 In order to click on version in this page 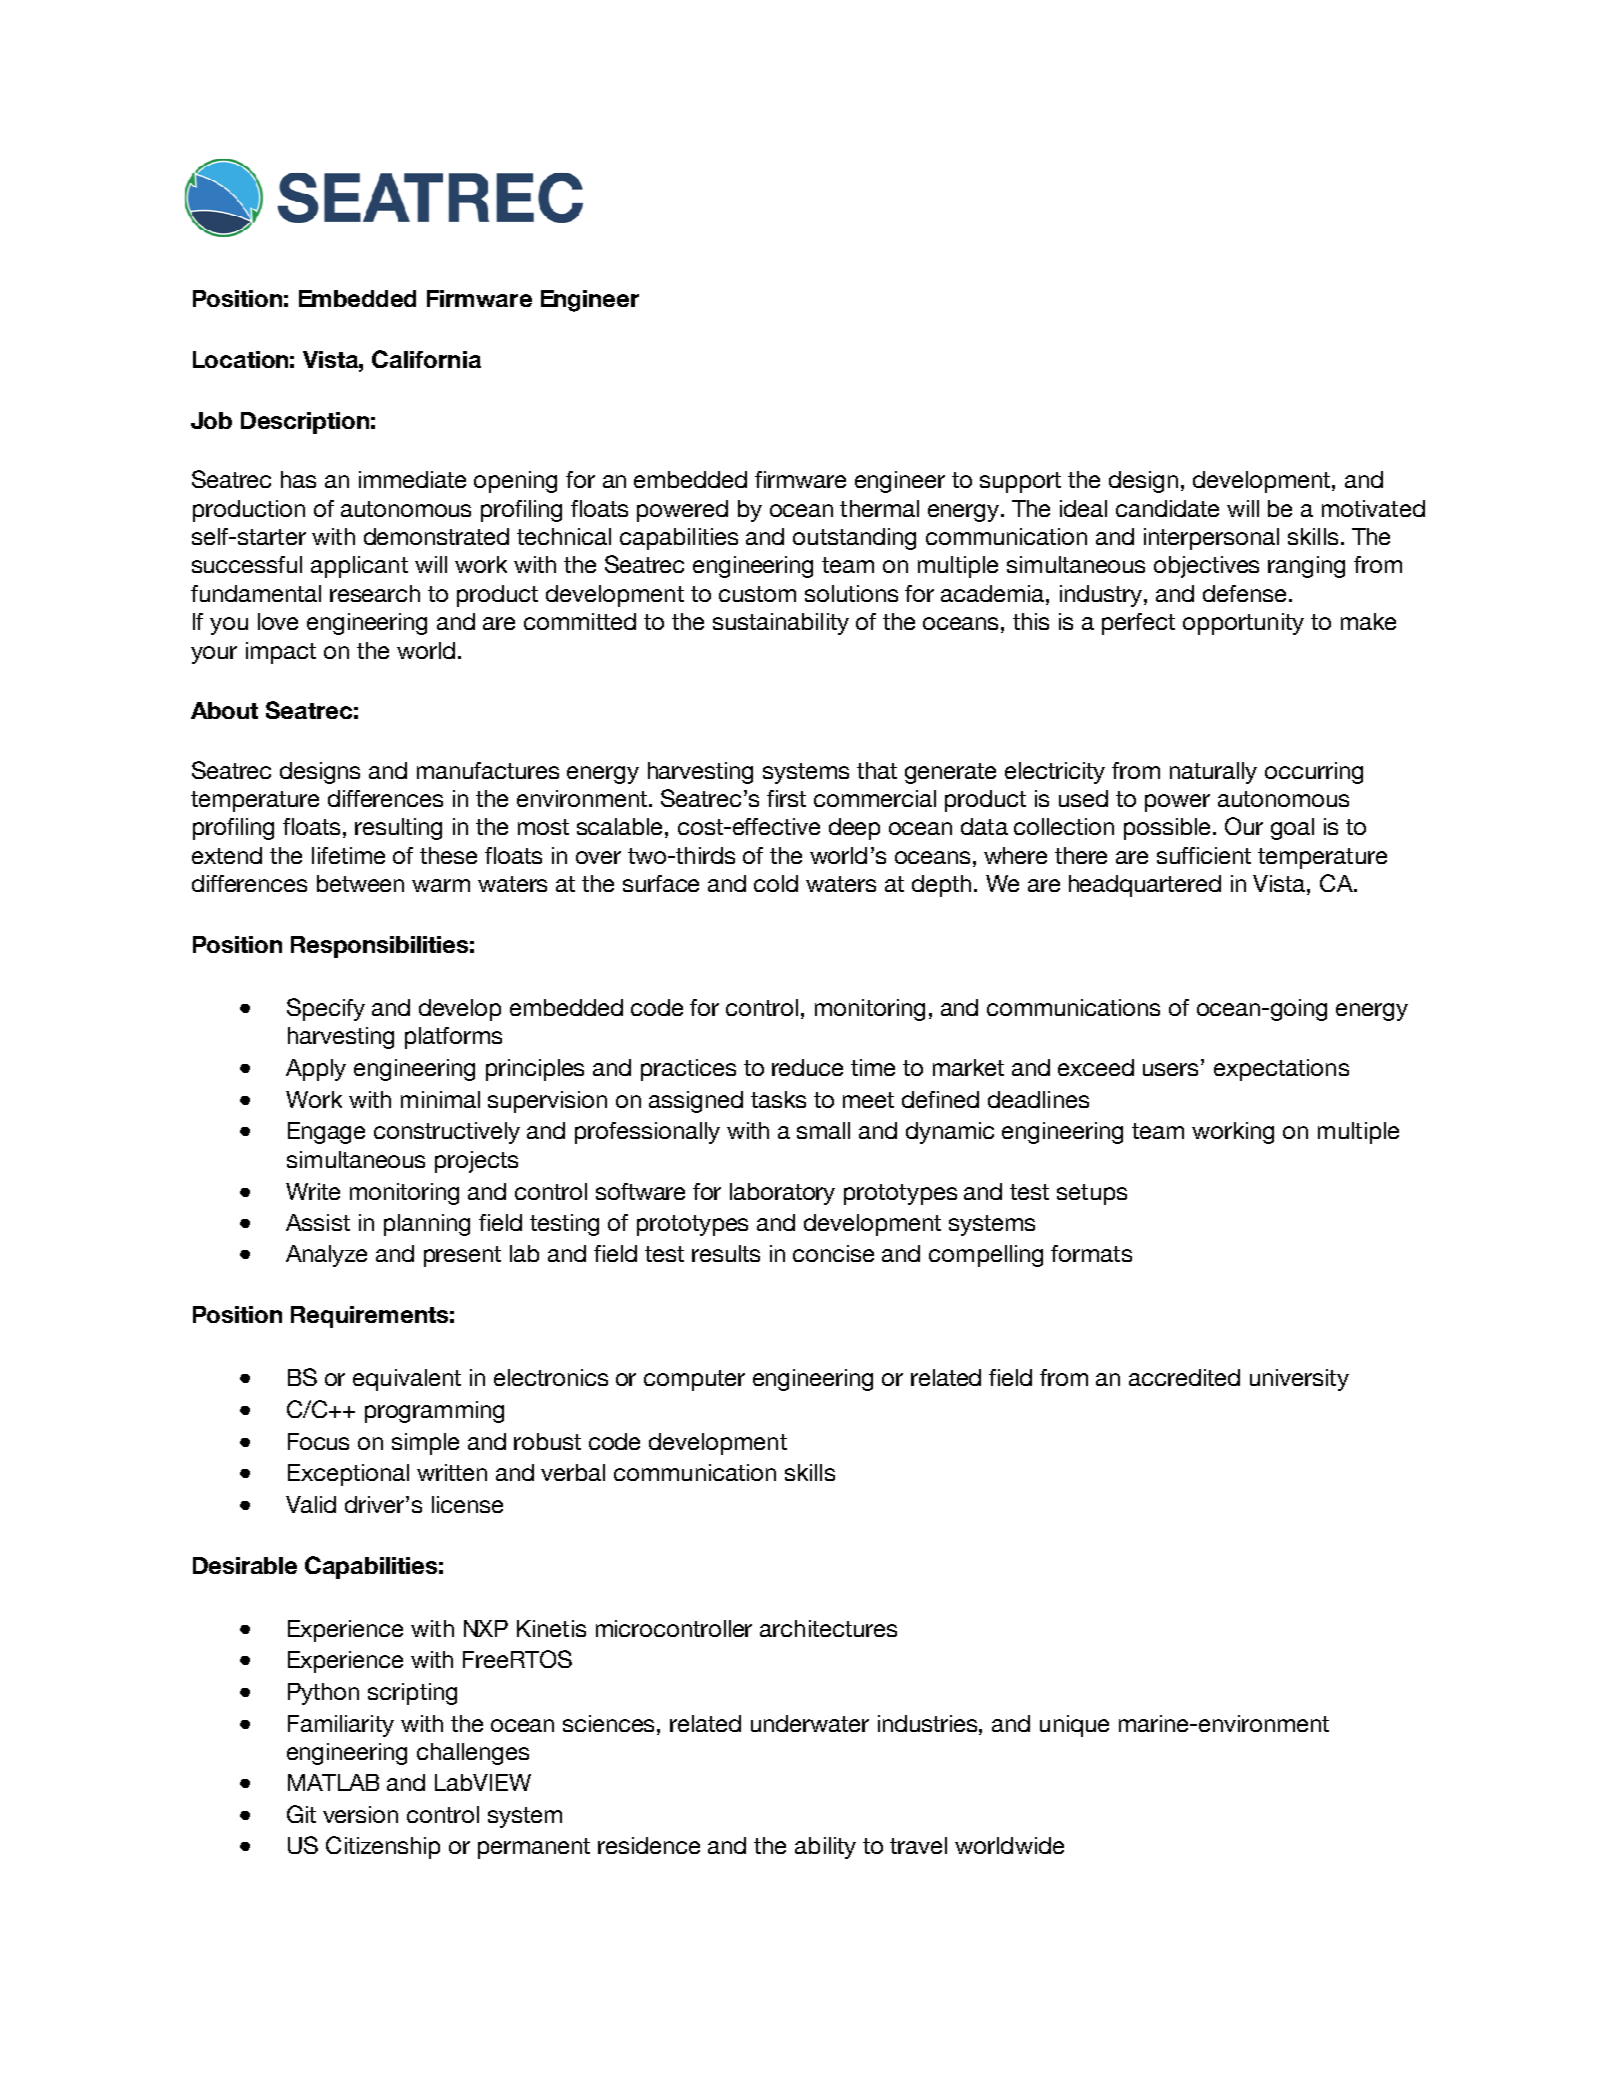, I will do `click(360, 1814)`.
